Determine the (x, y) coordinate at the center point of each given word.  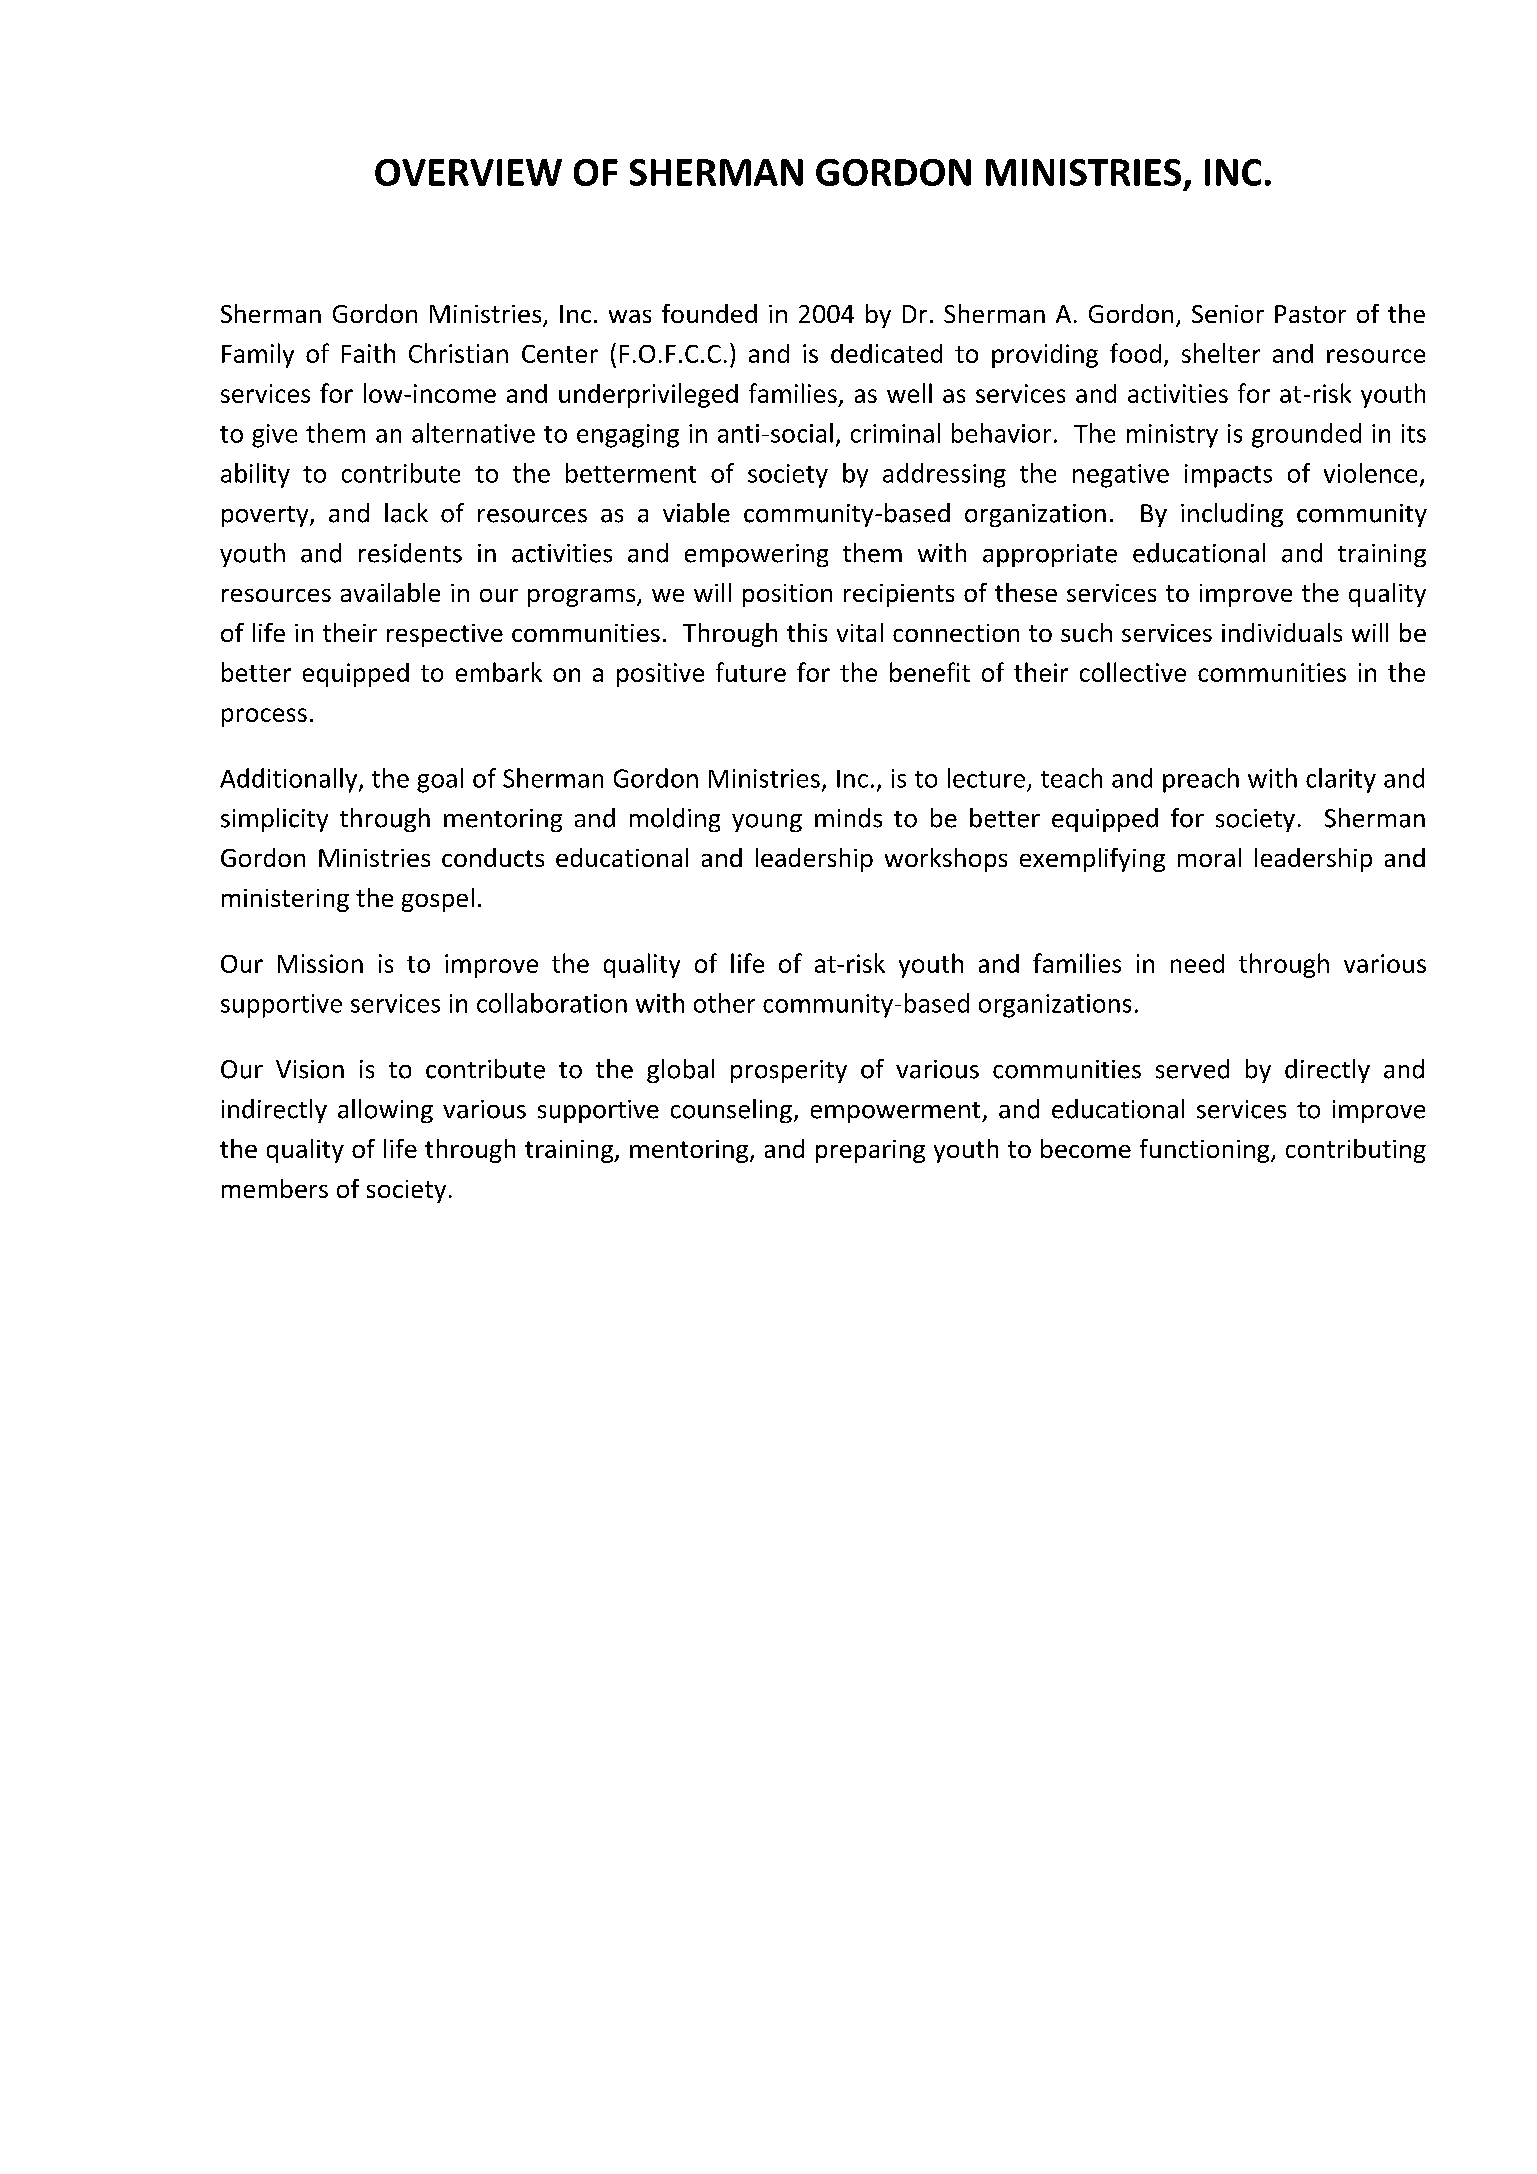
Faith (368, 353)
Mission (320, 963)
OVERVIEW (468, 172)
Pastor (1310, 314)
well (909, 393)
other (724, 1003)
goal (440, 780)
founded (709, 313)
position (787, 595)
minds (848, 818)
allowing (385, 1111)
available (390, 592)
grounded (1306, 435)
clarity (1341, 780)
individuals (1282, 632)
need (1197, 963)
